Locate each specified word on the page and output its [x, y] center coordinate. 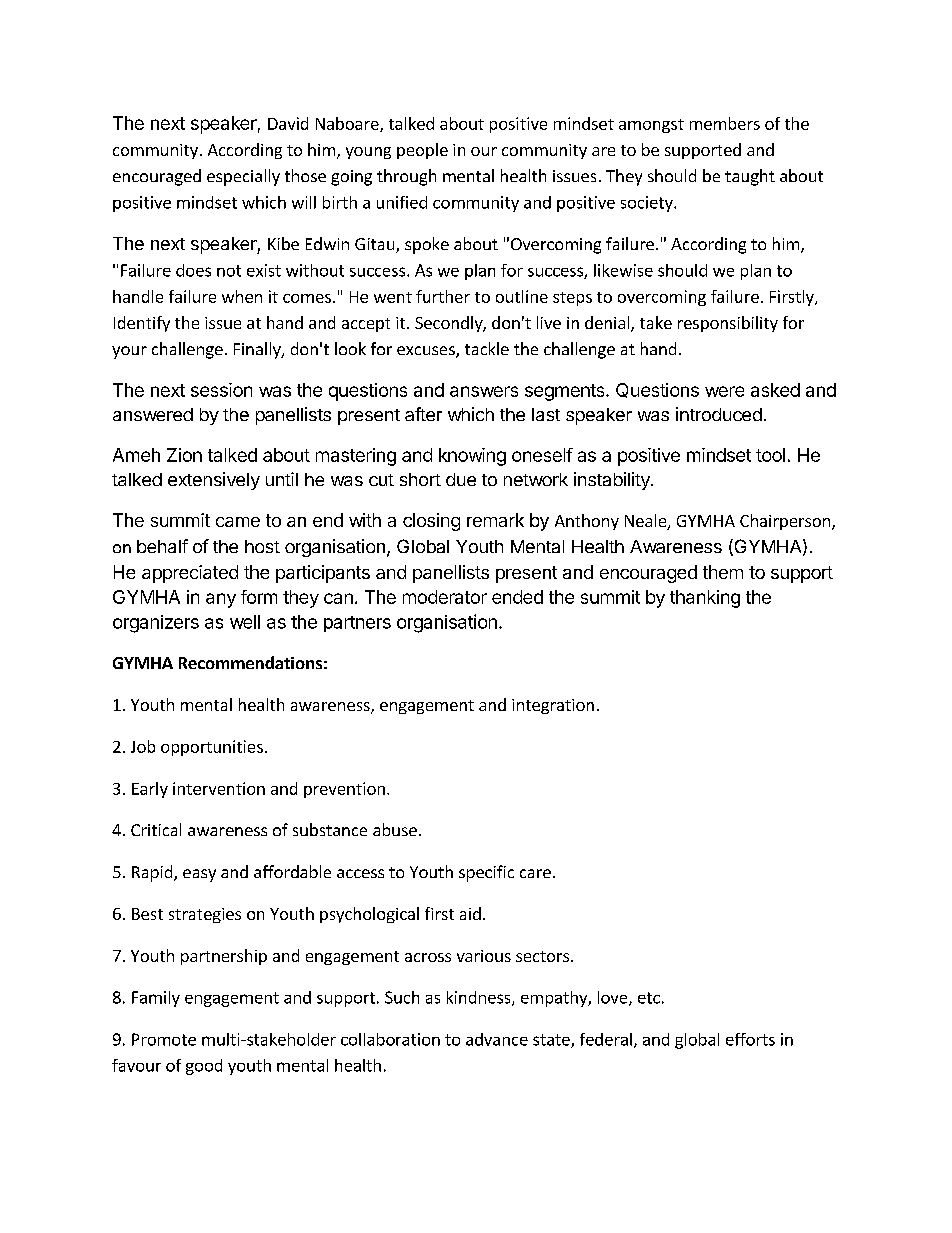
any [221, 600]
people [422, 151]
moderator [445, 597]
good [204, 1067]
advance [497, 1039]
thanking [705, 599]
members [725, 123]
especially [243, 177]
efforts [750, 1039]
